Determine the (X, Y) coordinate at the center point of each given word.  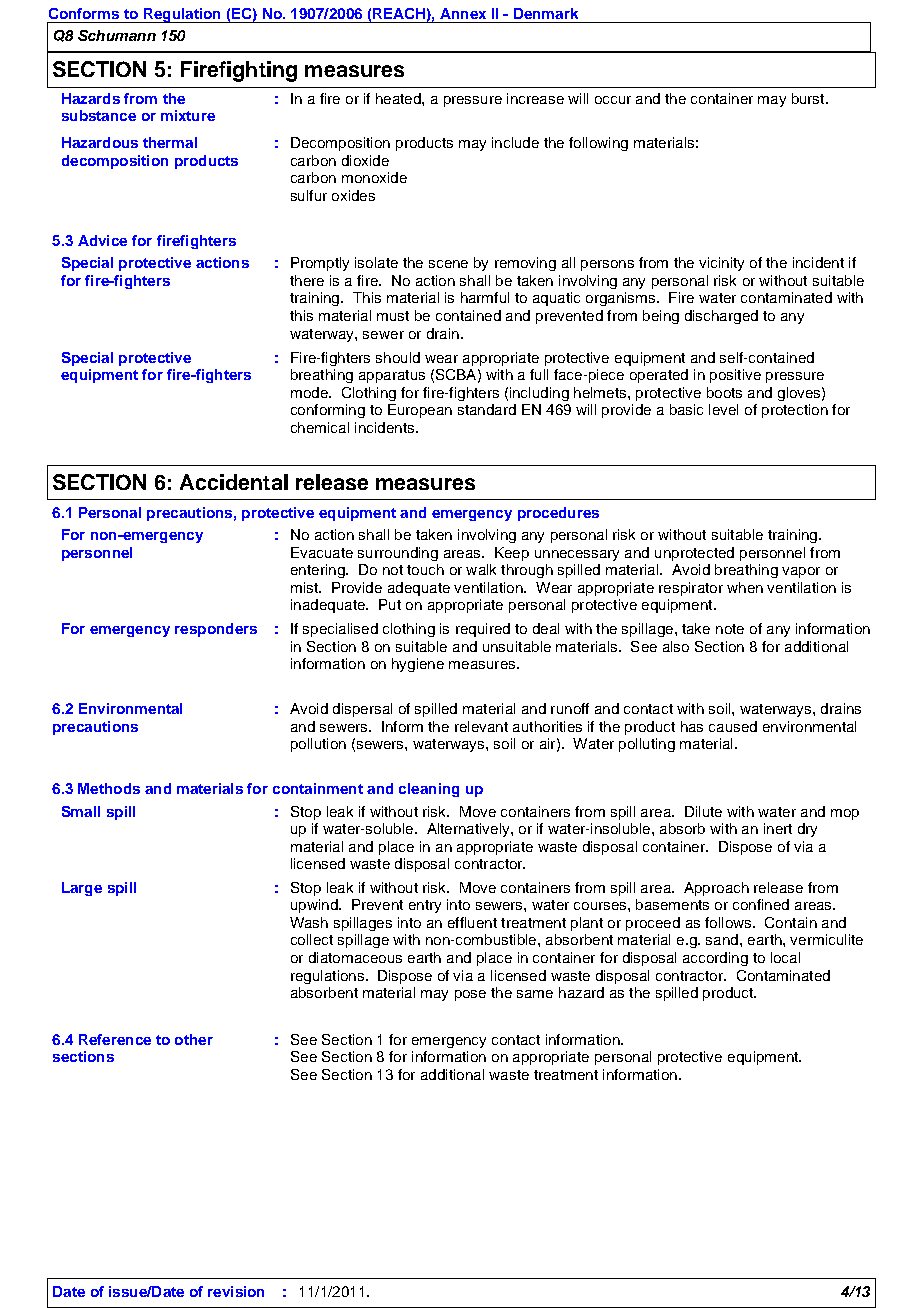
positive (735, 376)
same (535, 994)
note (730, 629)
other (194, 1039)
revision (236, 1291)
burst (809, 98)
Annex (463, 13)
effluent (472, 922)
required (483, 630)
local (785, 957)
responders (216, 630)
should (398, 357)
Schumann (117, 35)
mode (310, 392)
